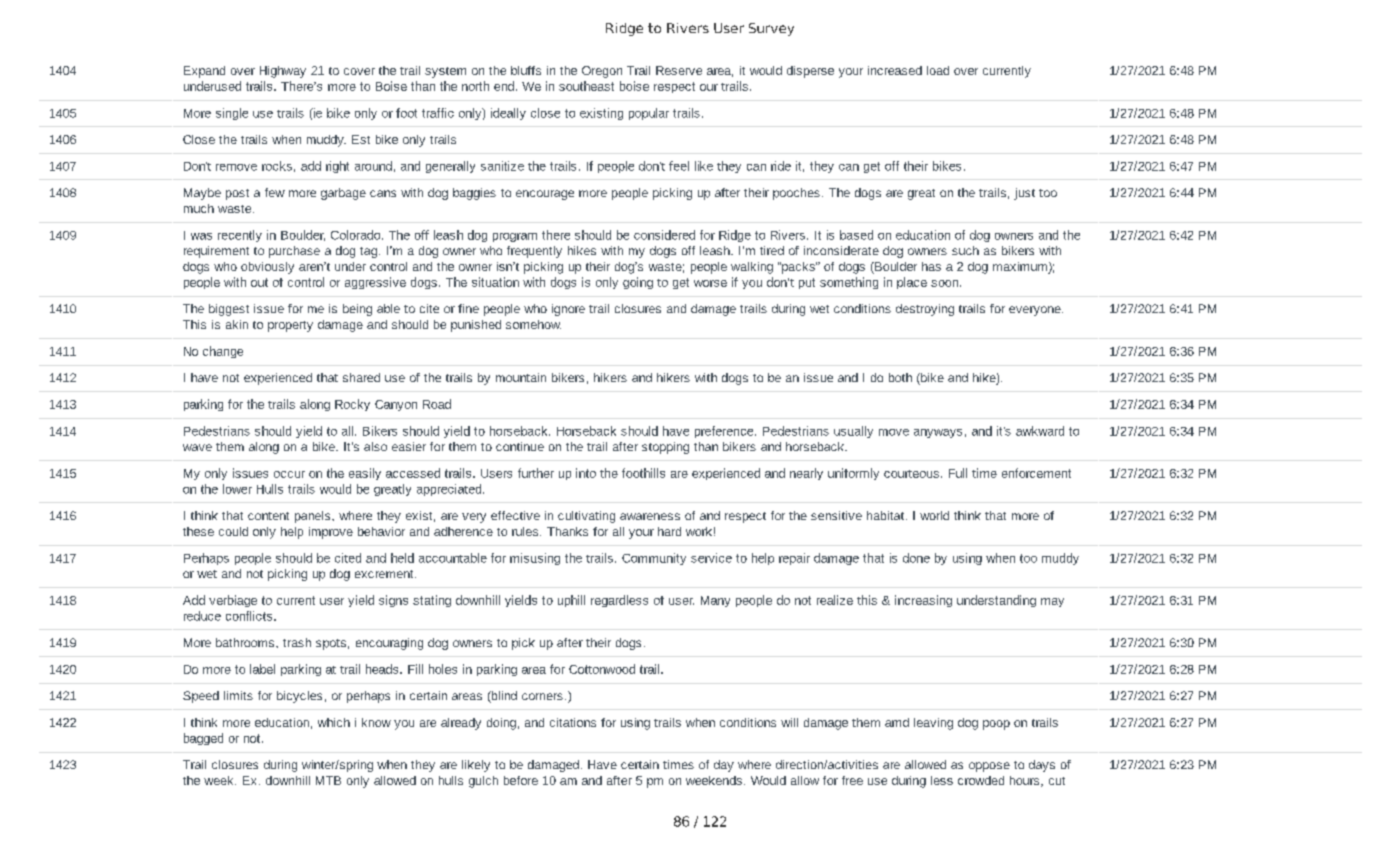 This screenshot has width=1400, height=850. I want to click on MTB, so click(328, 780).
